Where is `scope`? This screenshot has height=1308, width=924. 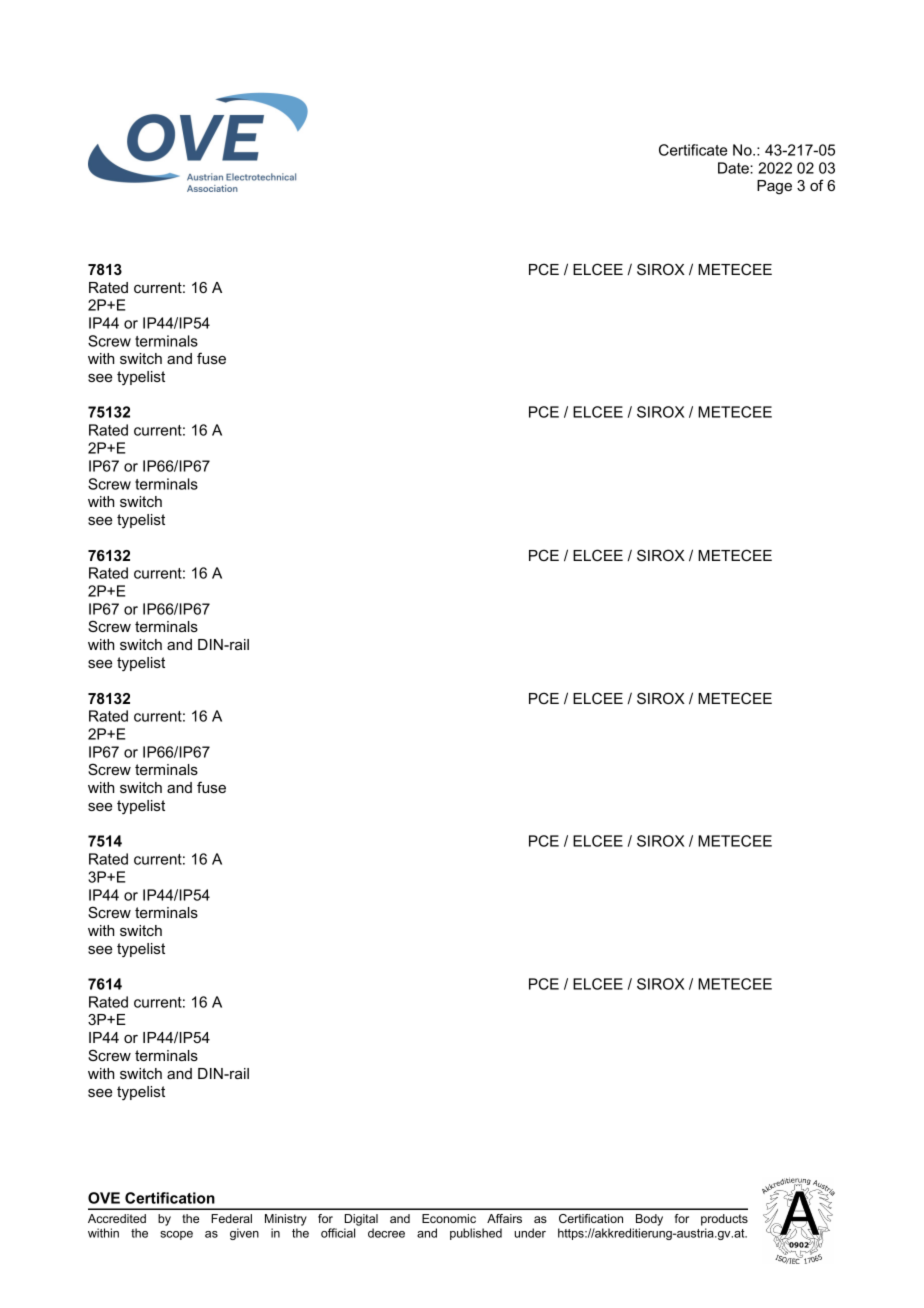 scope is located at coordinates (176, 1235).
